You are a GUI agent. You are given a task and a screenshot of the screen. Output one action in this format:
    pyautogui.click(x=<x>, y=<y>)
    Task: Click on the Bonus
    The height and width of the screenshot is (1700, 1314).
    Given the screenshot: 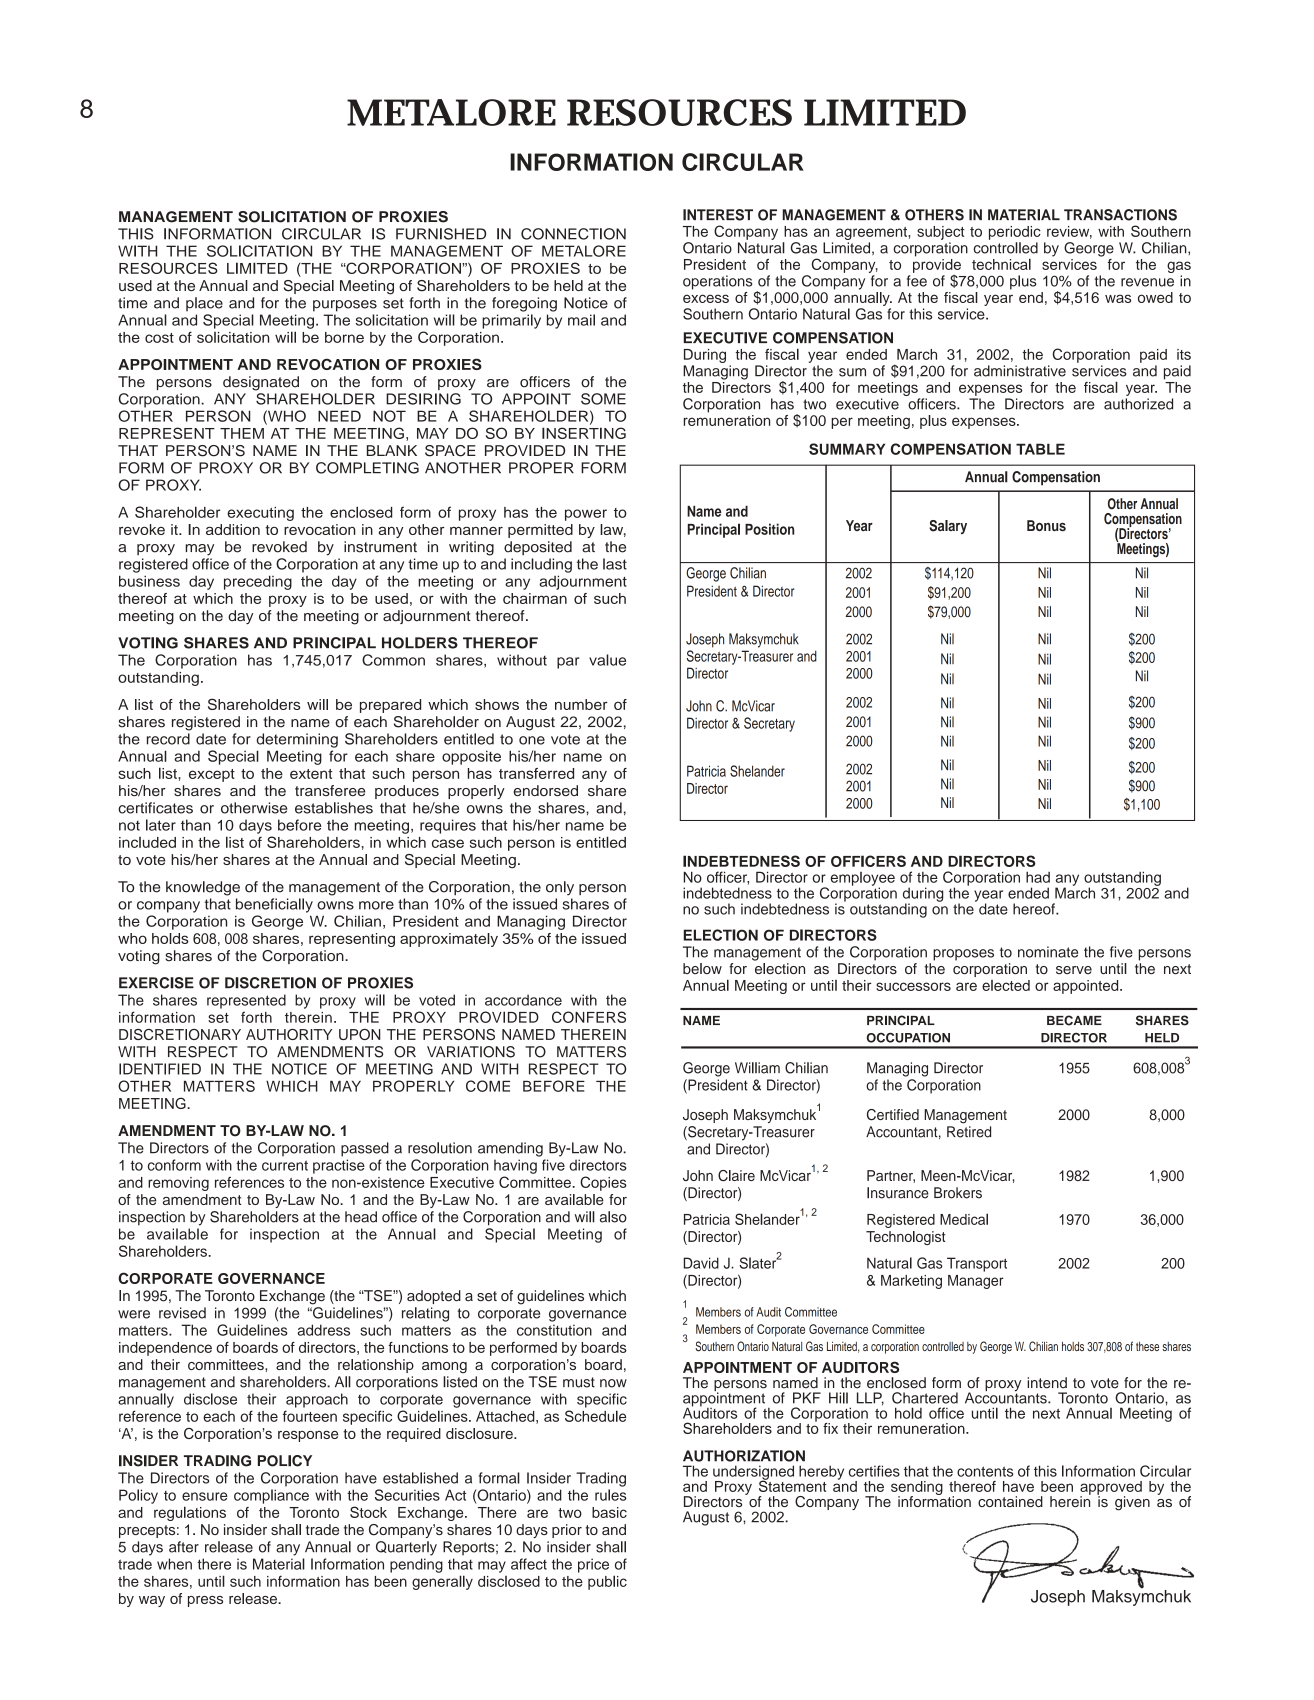 What is the action you would take?
    pyautogui.click(x=1046, y=525)
